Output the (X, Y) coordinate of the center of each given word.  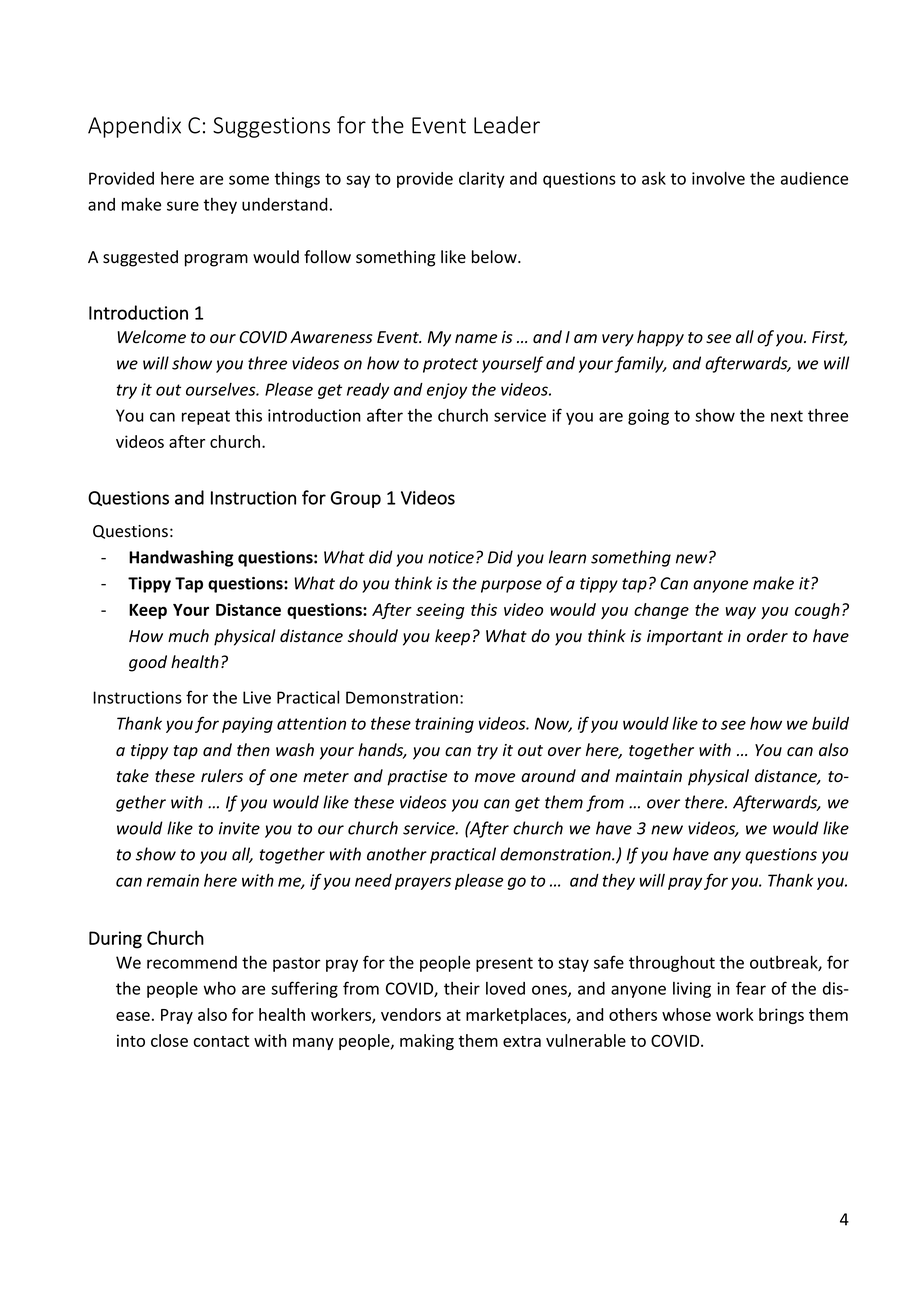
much (188, 635)
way (741, 613)
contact (221, 1041)
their (462, 988)
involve (718, 178)
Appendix (134, 127)
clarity (482, 180)
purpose (511, 586)
